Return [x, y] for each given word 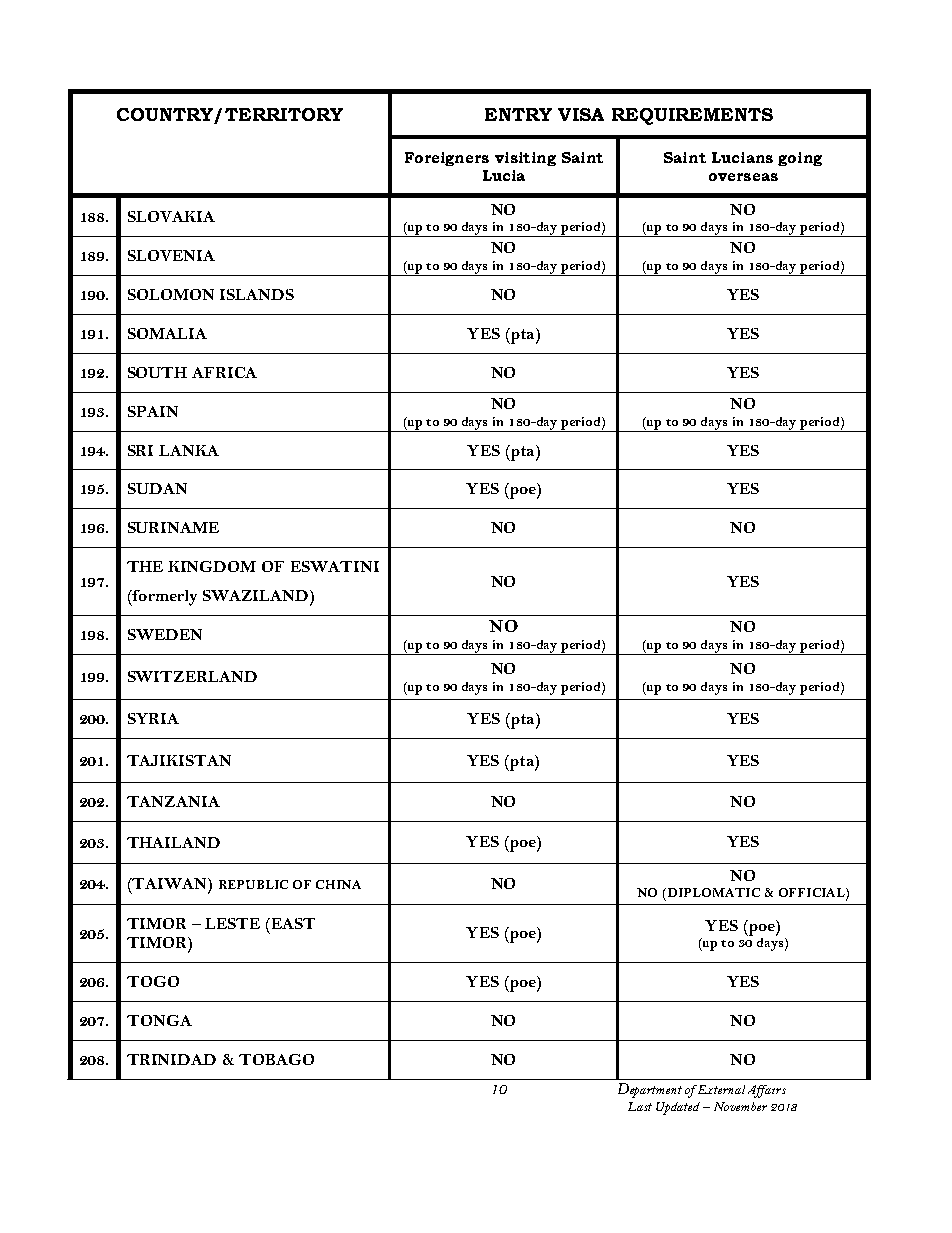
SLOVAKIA [171, 216]
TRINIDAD [171, 1059]
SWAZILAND [255, 595]
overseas [743, 177]
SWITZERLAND [192, 676]
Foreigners [447, 159]
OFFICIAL [813, 894]
